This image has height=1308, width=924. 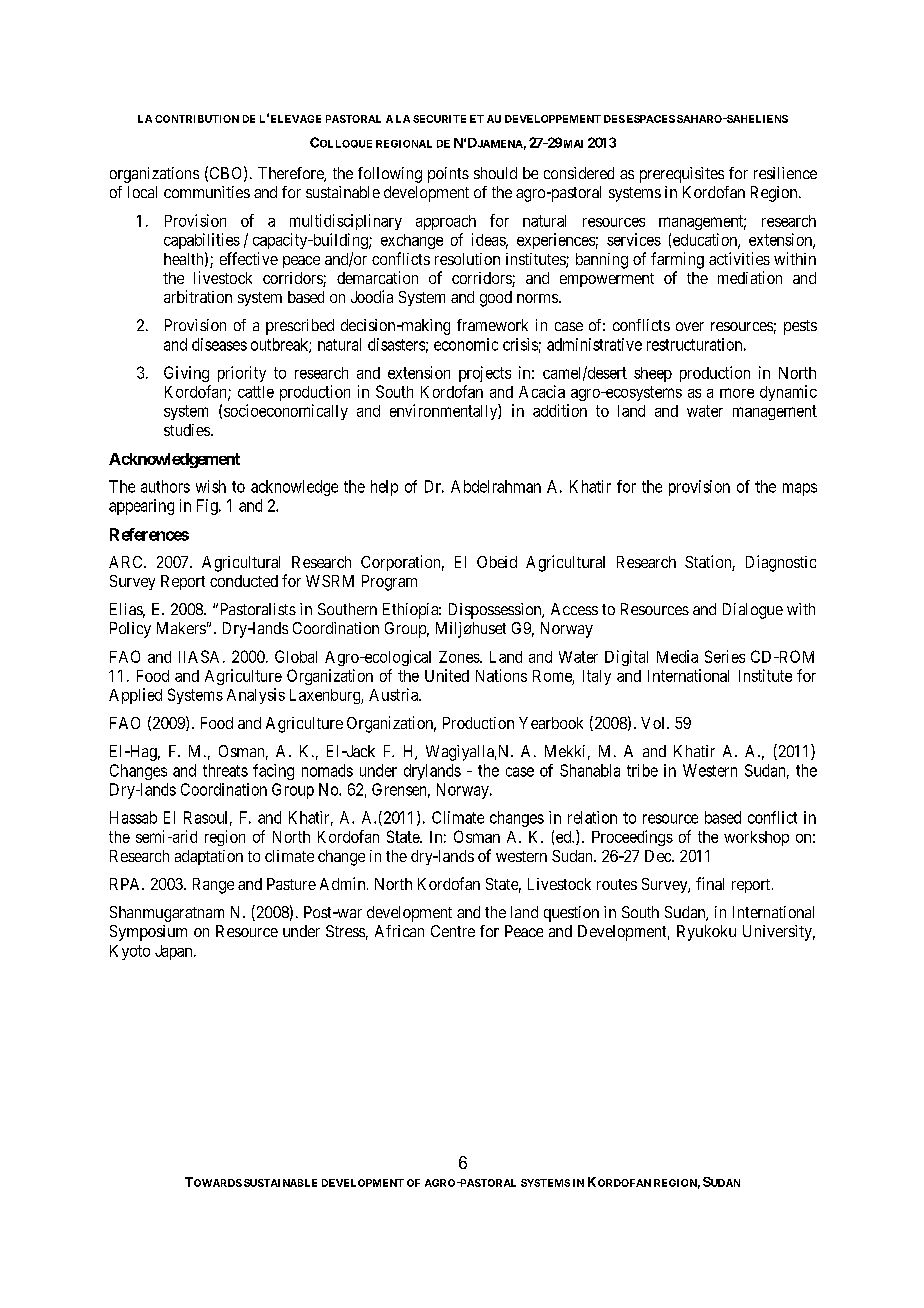 I want to click on Yearbook, so click(x=551, y=723).
